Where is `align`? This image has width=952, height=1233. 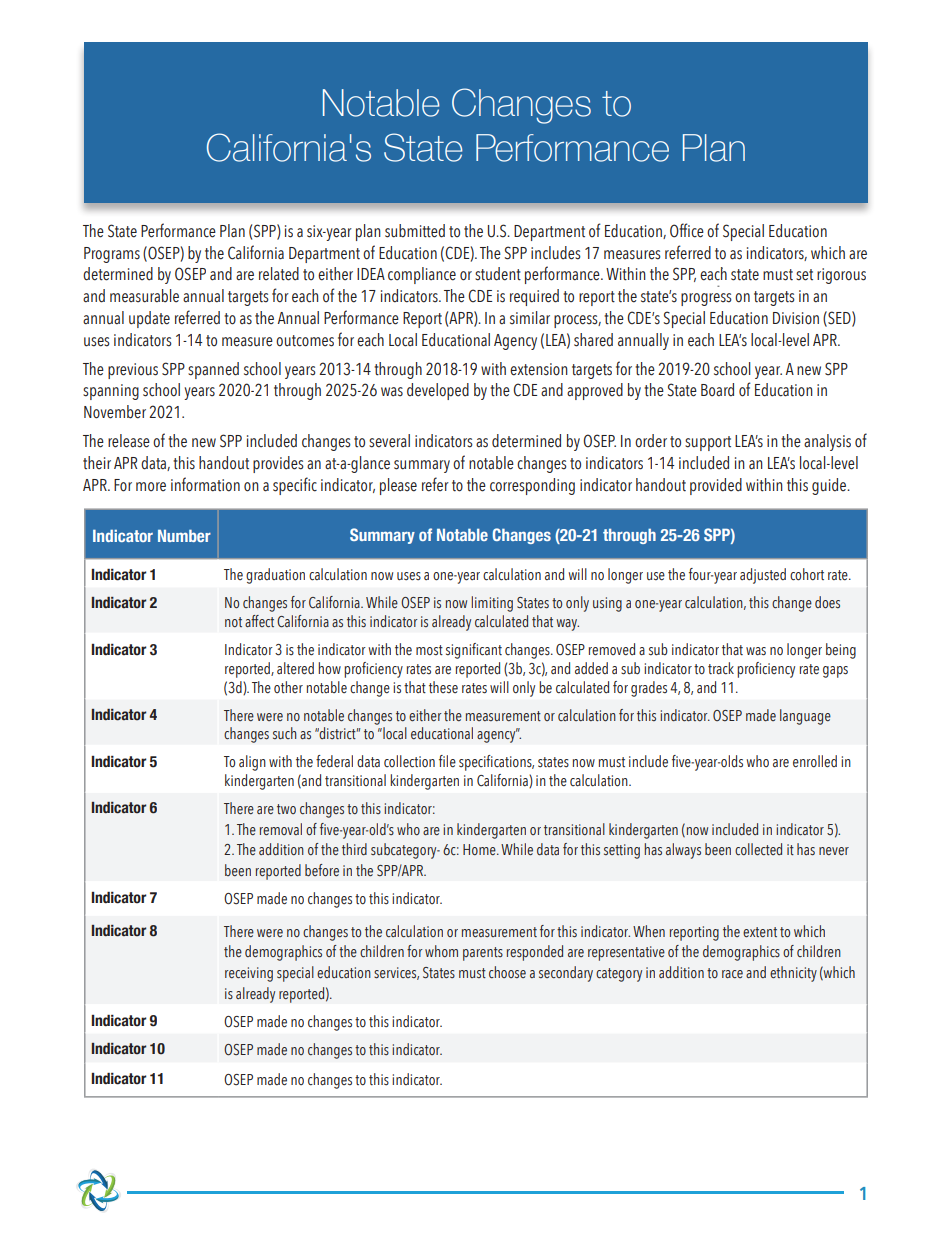
align is located at coordinates (252, 763).
